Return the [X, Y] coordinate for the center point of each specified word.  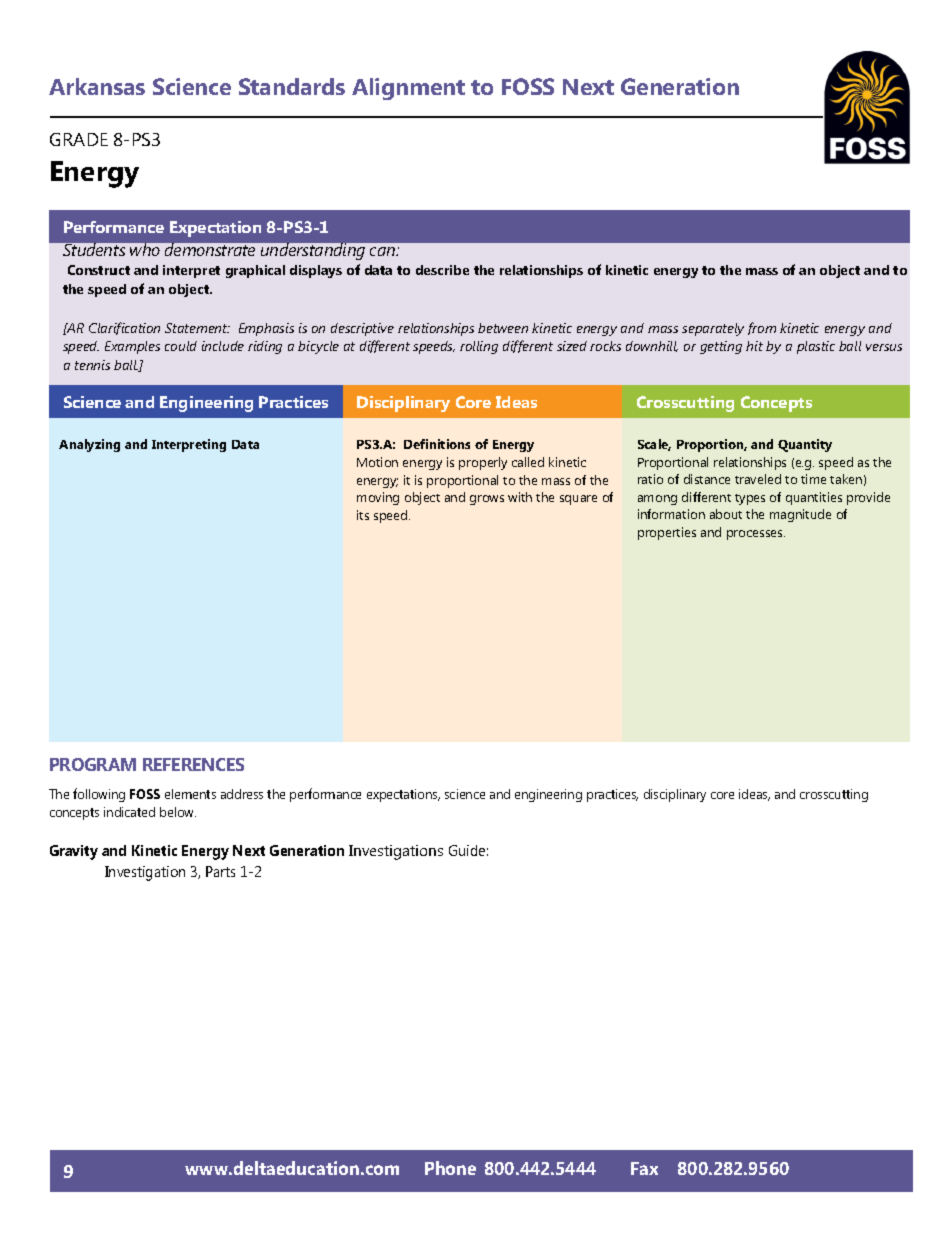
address [242, 794]
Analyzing [89, 445]
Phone [450, 1168]
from [762, 328]
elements [190, 794]
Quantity [805, 445]
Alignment [408, 89]
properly [483, 463]
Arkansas [97, 86]
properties [667, 533]
